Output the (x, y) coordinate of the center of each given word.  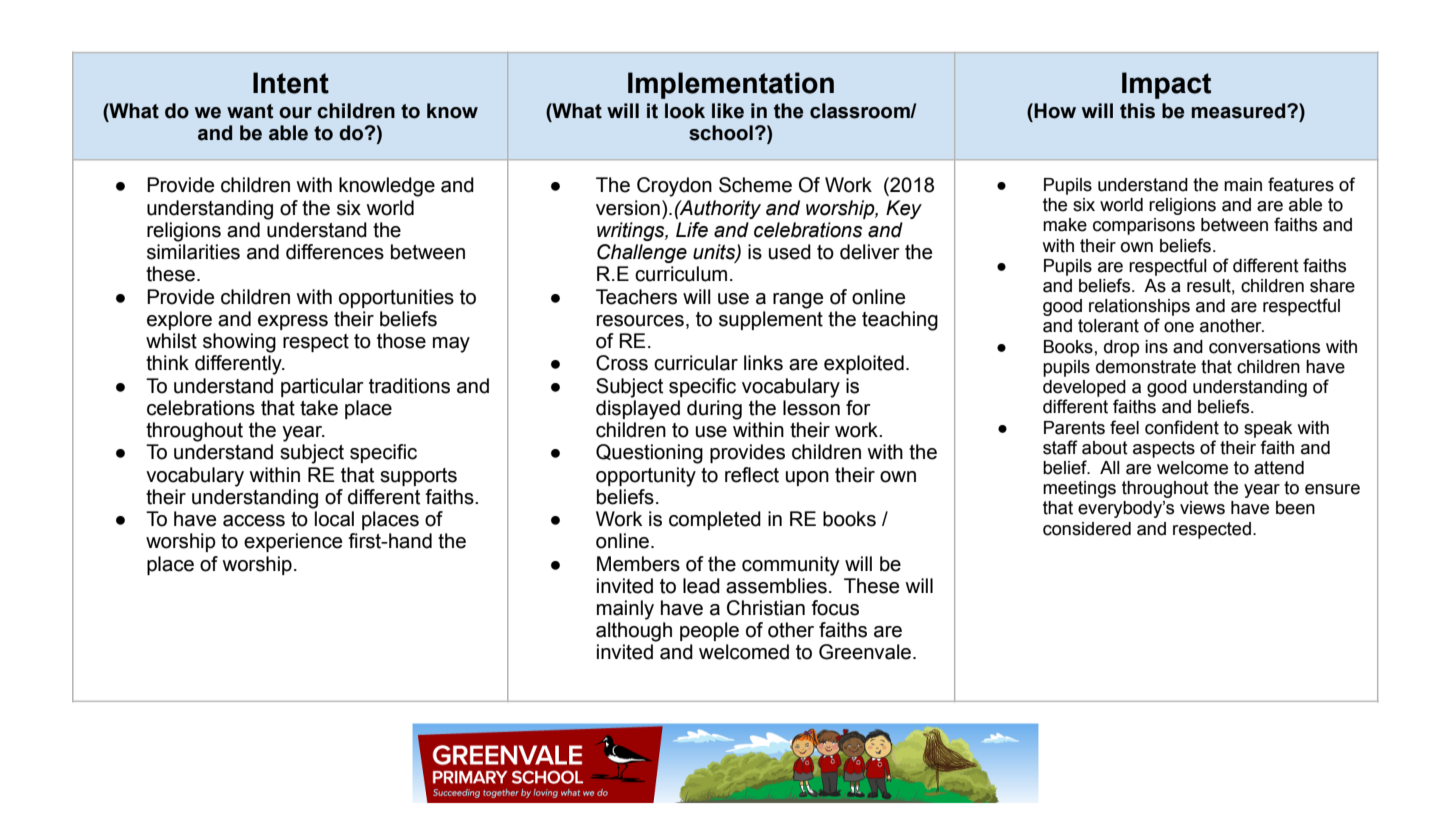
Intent (291, 83)
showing (239, 343)
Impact (1166, 85)
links (763, 363)
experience (293, 542)
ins (1156, 347)
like (728, 111)
